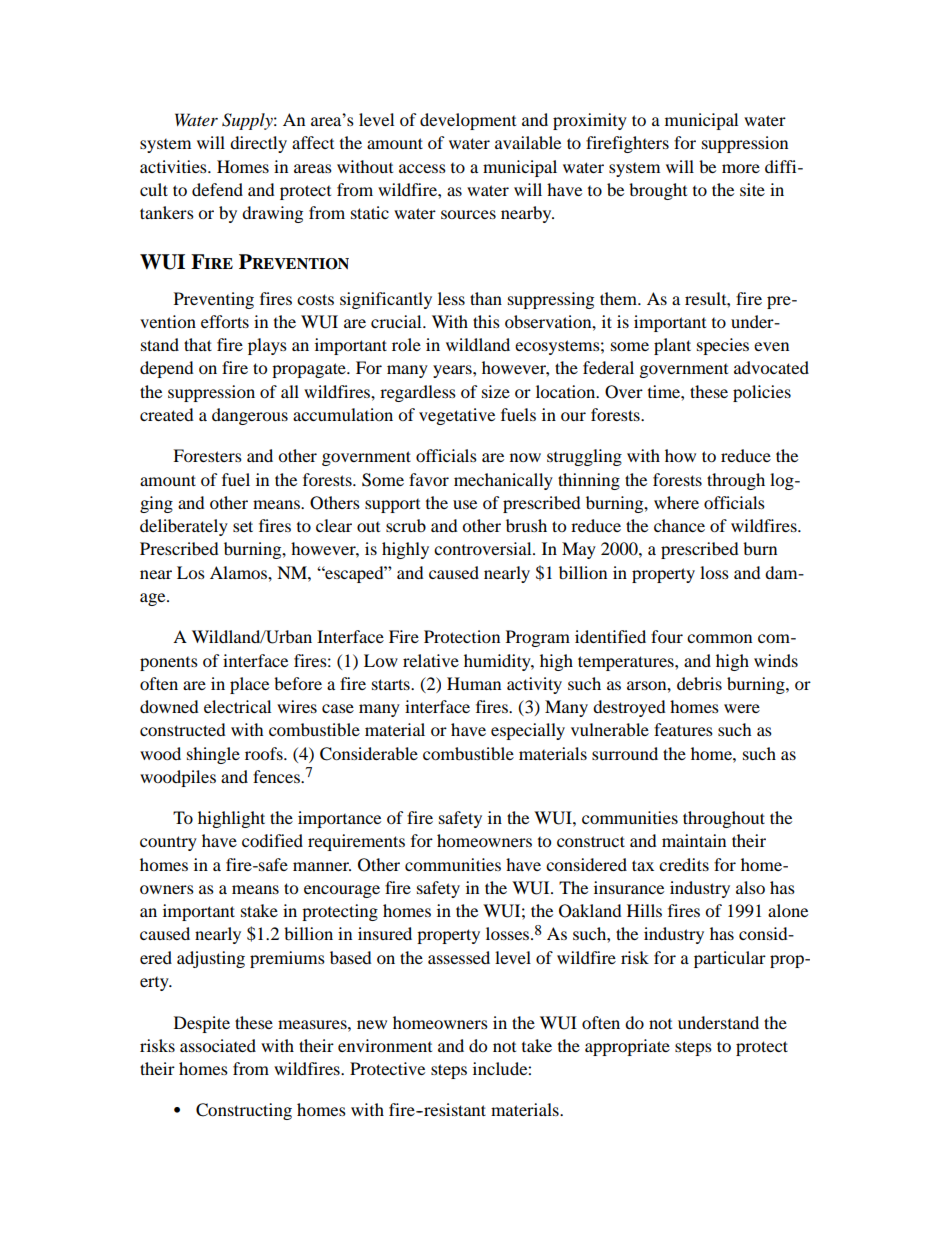 The image size is (952, 1233). I want to click on common, so click(719, 638).
